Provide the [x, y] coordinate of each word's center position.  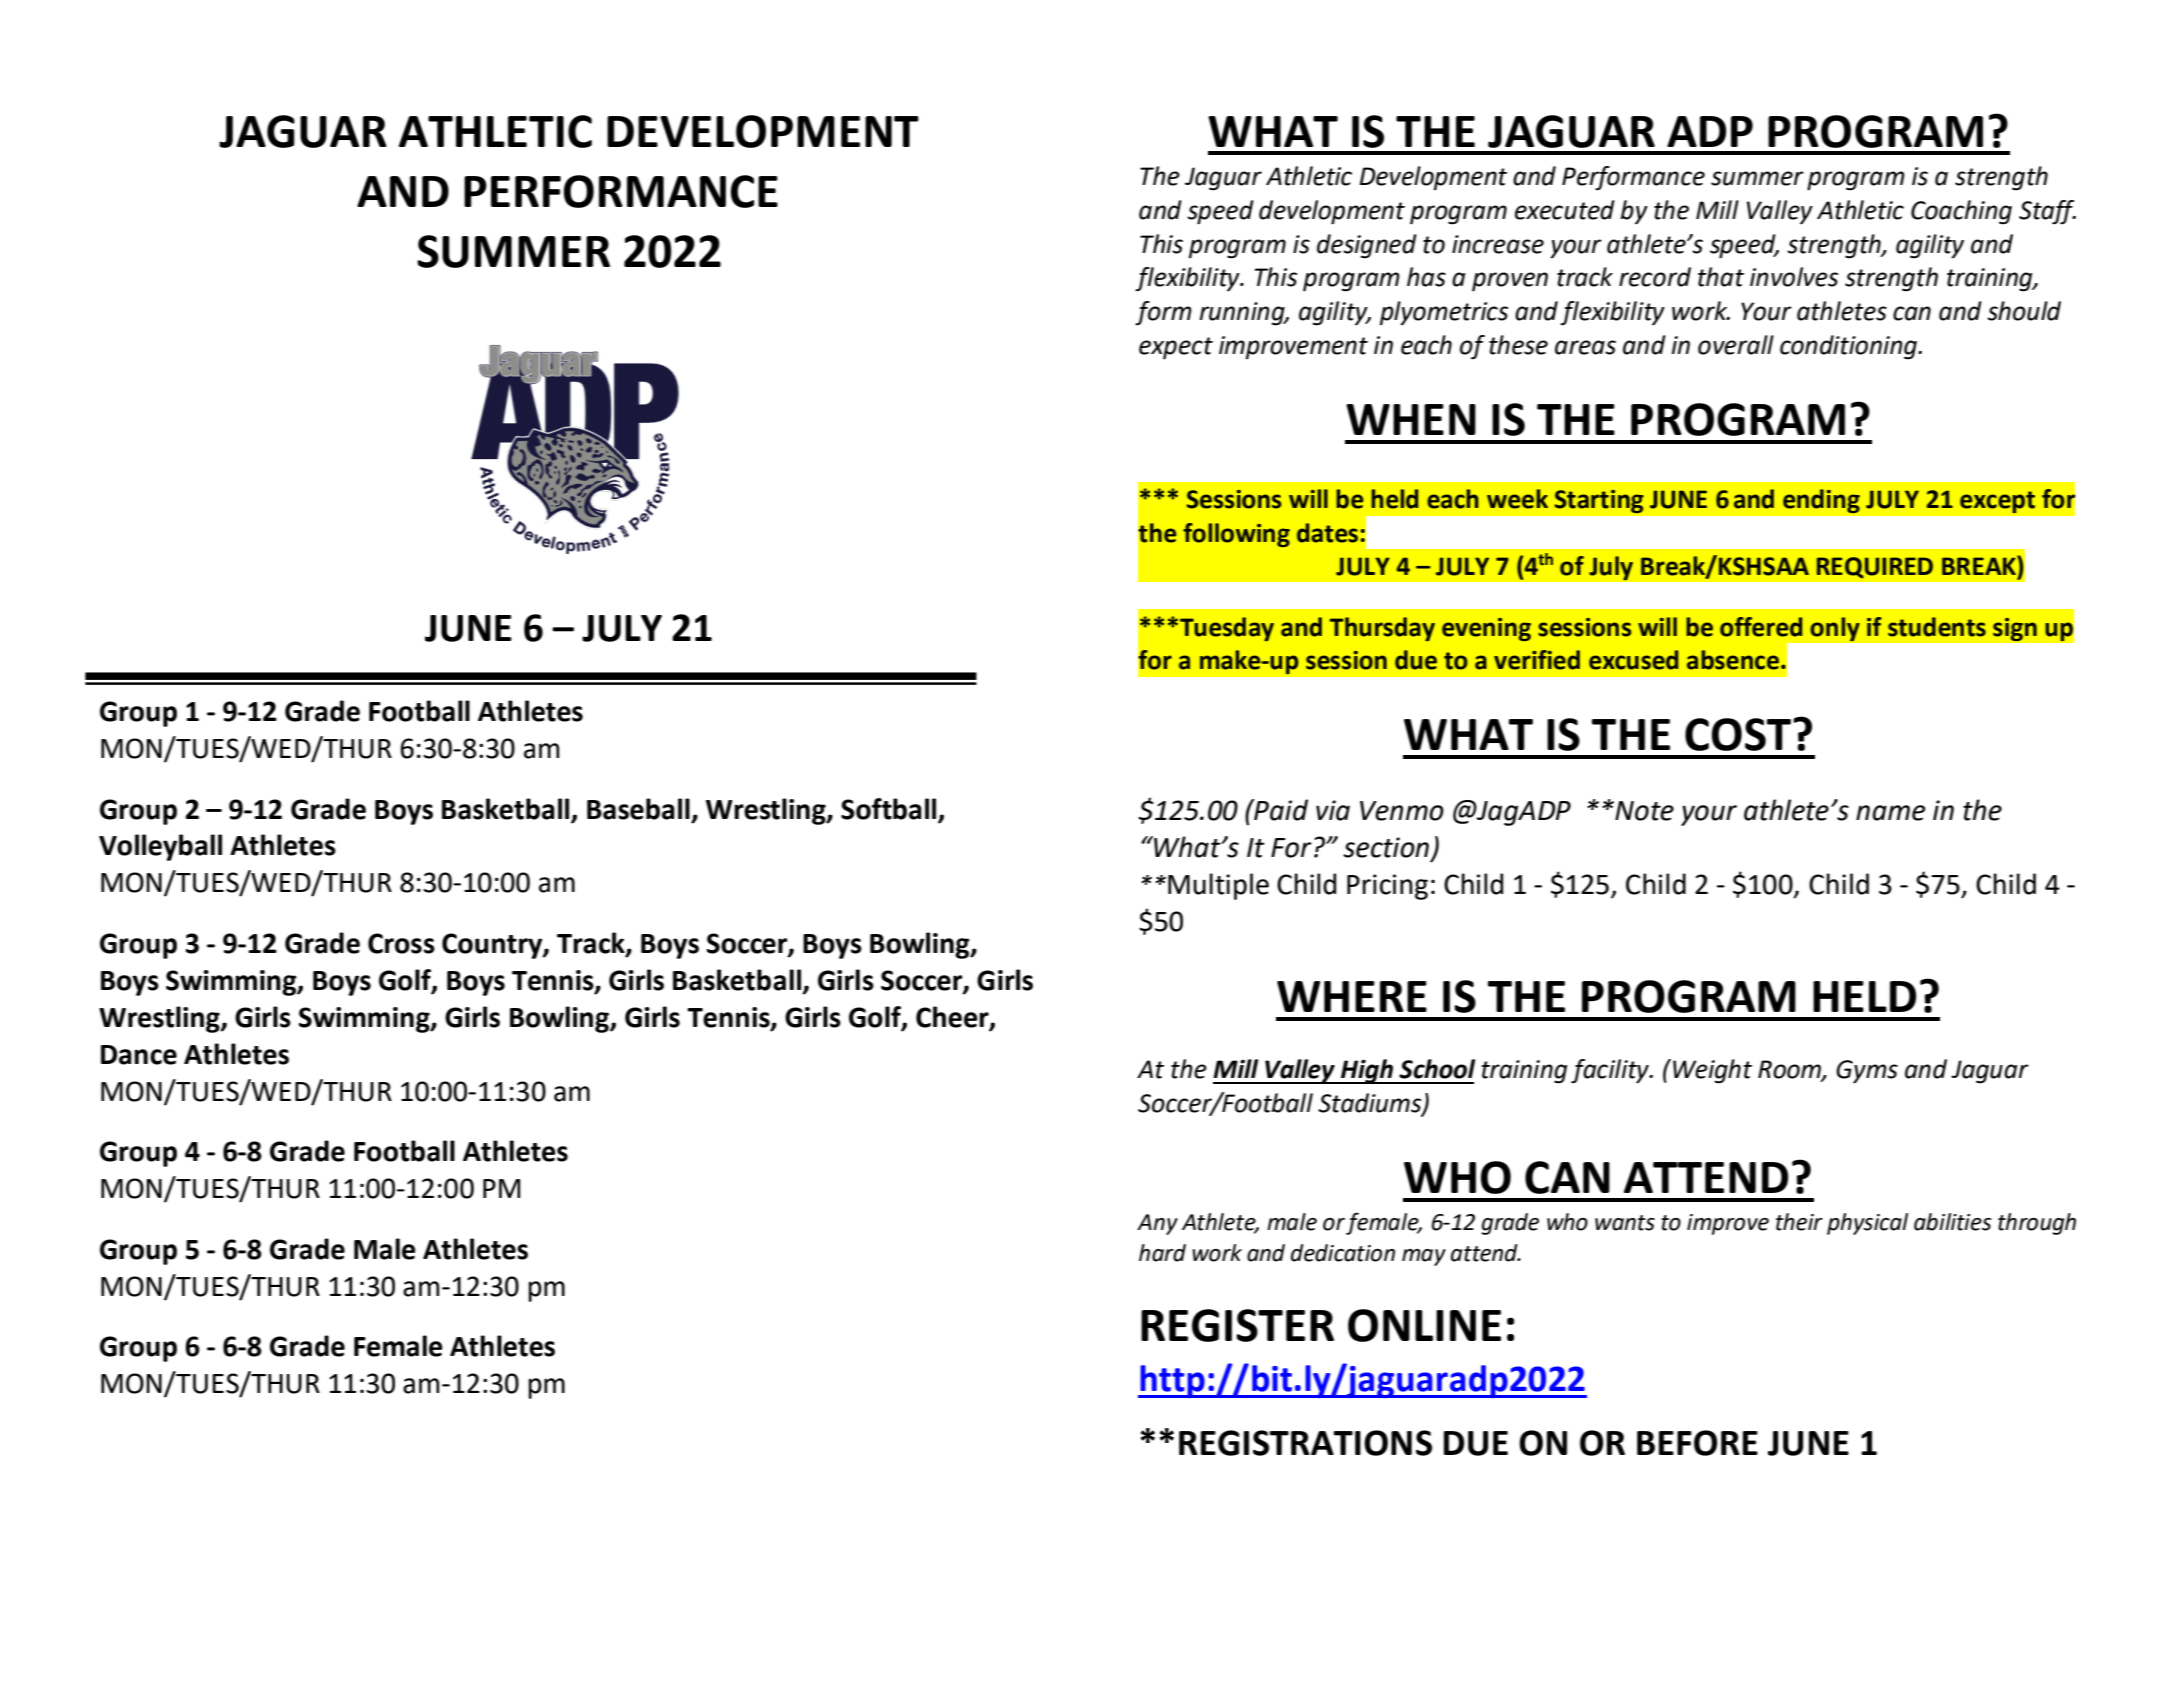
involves [1794, 277]
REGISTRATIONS [1305, 1443]
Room [1790, 1070]
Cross [401, 943]
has [1426, 277]
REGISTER [1237, 1325]
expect [1176, 348]
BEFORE [1697, 1443]
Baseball [639, 810]
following [1236, 535]
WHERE [1352, 996]
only [1835, 629]
